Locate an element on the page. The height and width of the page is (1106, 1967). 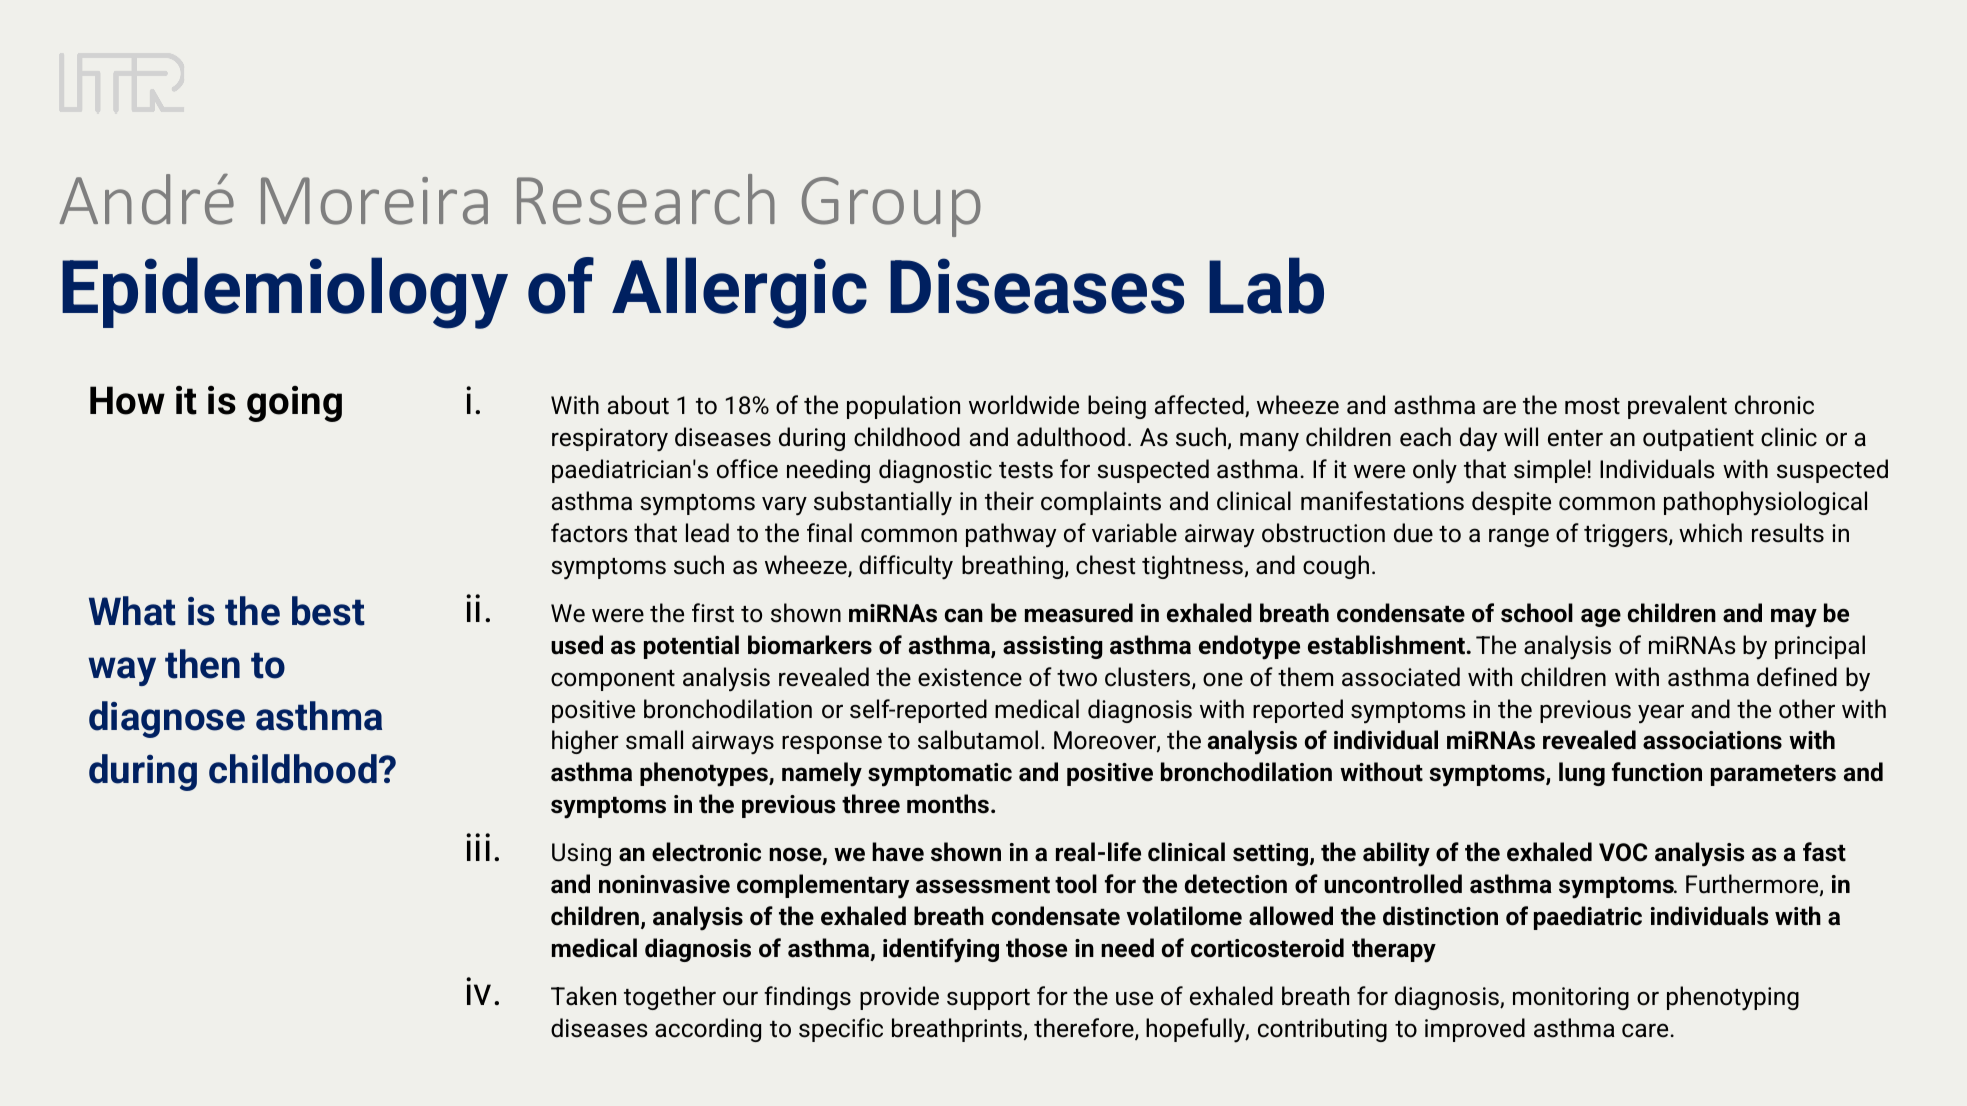
higher is located at coordinates (585, 742).
